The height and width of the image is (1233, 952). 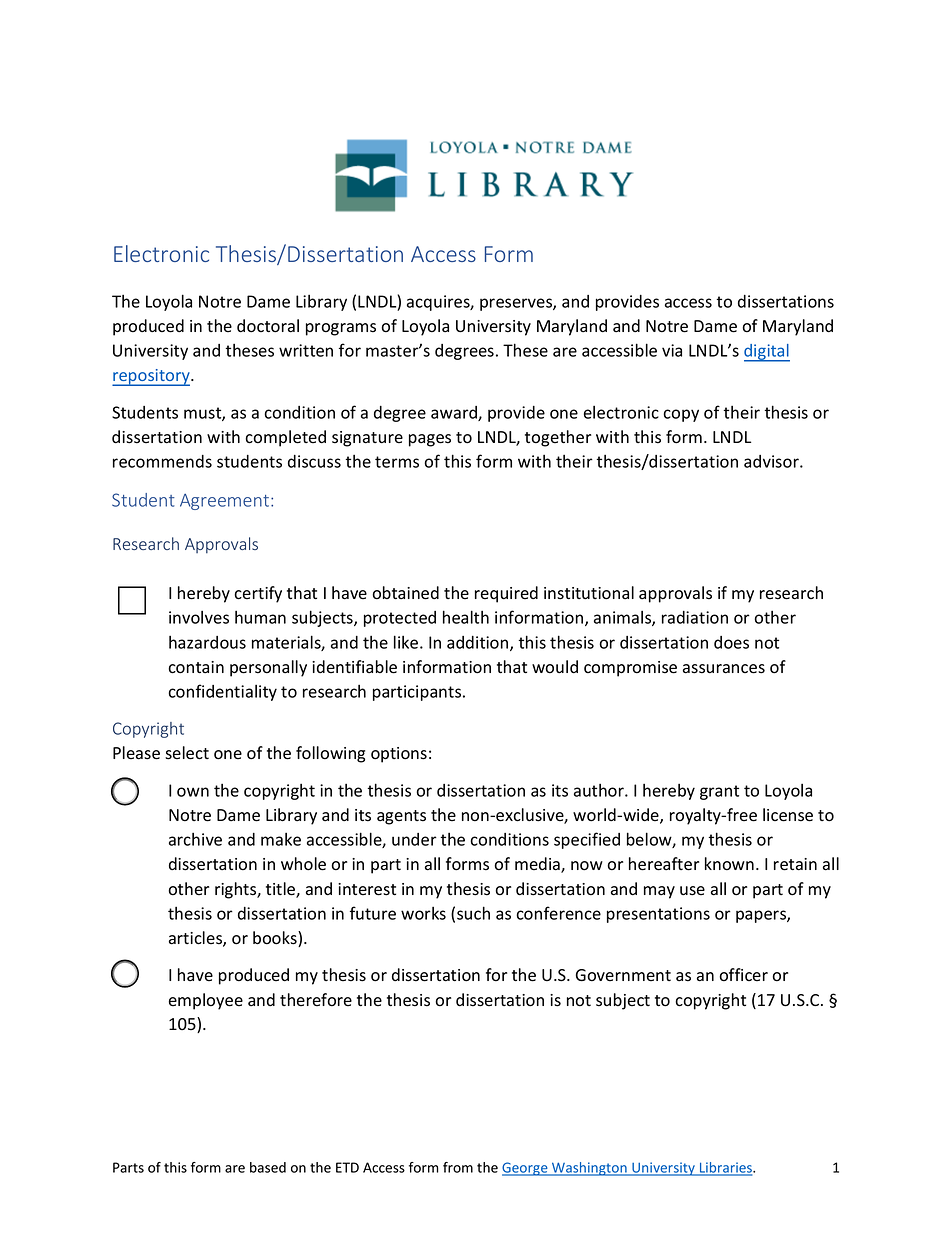 I want to click on via, so click(x=672, y=350).
